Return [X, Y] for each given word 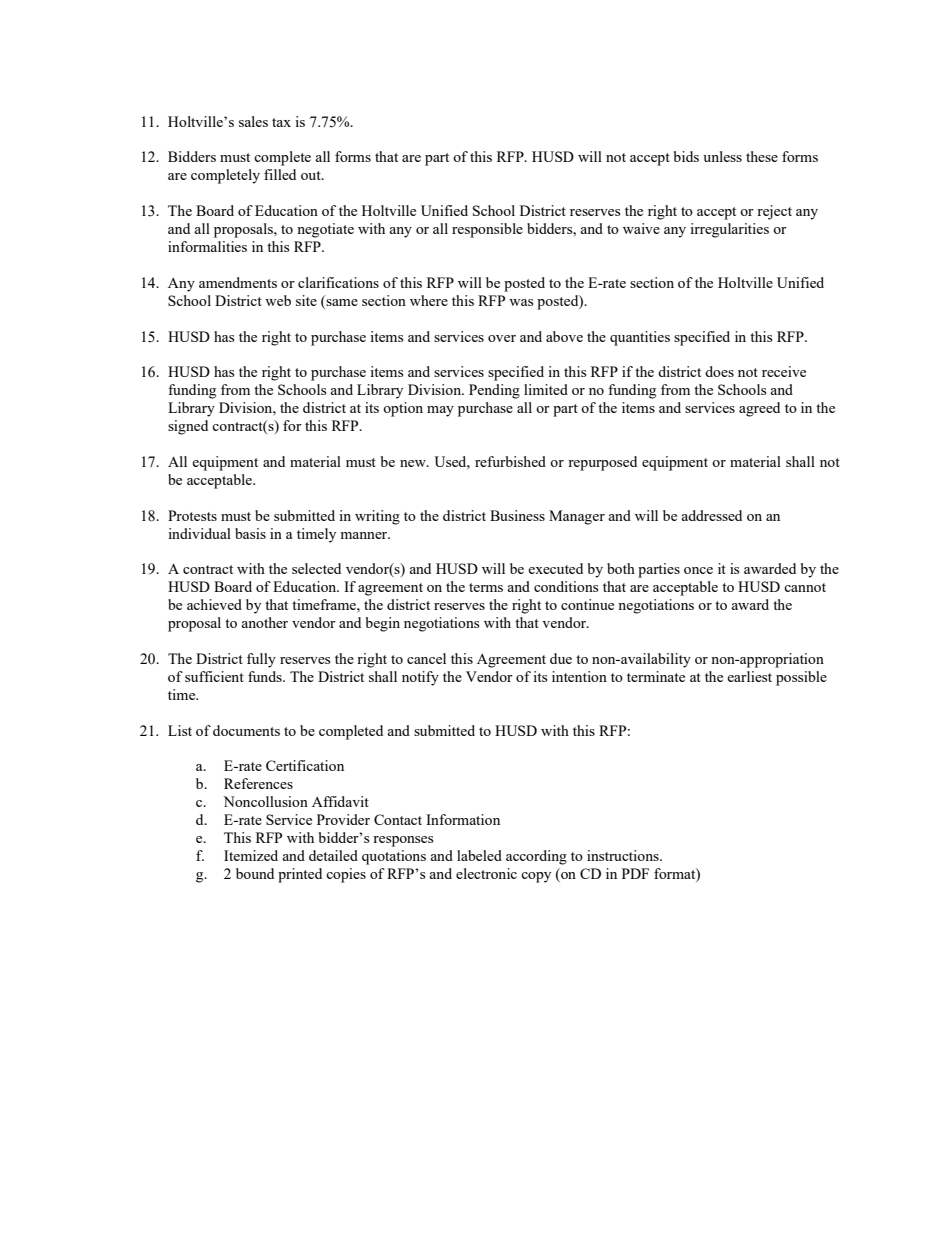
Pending [494, 391]
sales [253, 121]
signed [188, 427]
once [698, 570]
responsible [487, 230]
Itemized [251, 855]
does [719, 371]
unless [722, 156]
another [264, 622]
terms [486, 587]
